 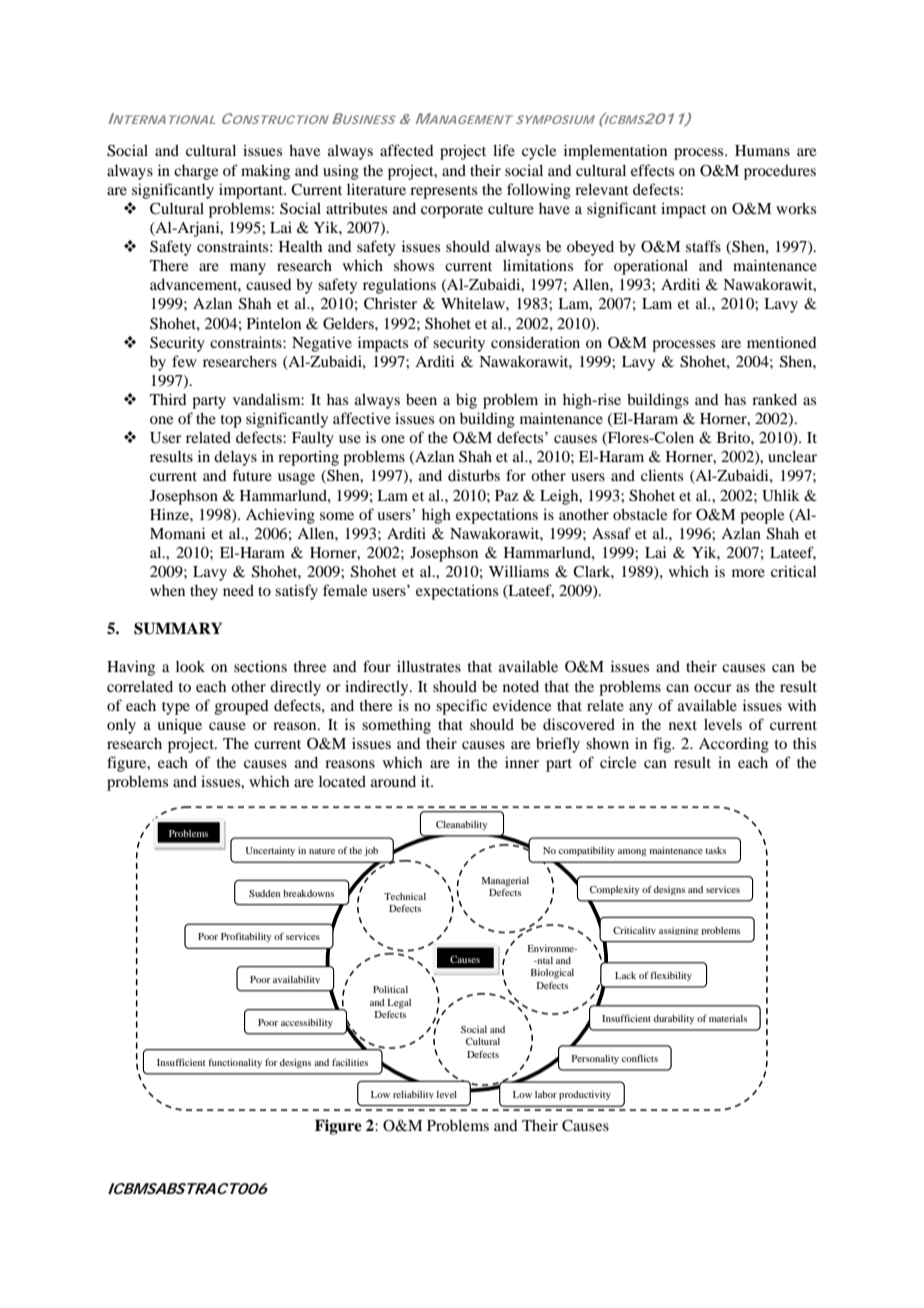 What do you see at coordinates (474, 475) in the screenshot?
I see `disturbs` at bounding box center [474, 475].
